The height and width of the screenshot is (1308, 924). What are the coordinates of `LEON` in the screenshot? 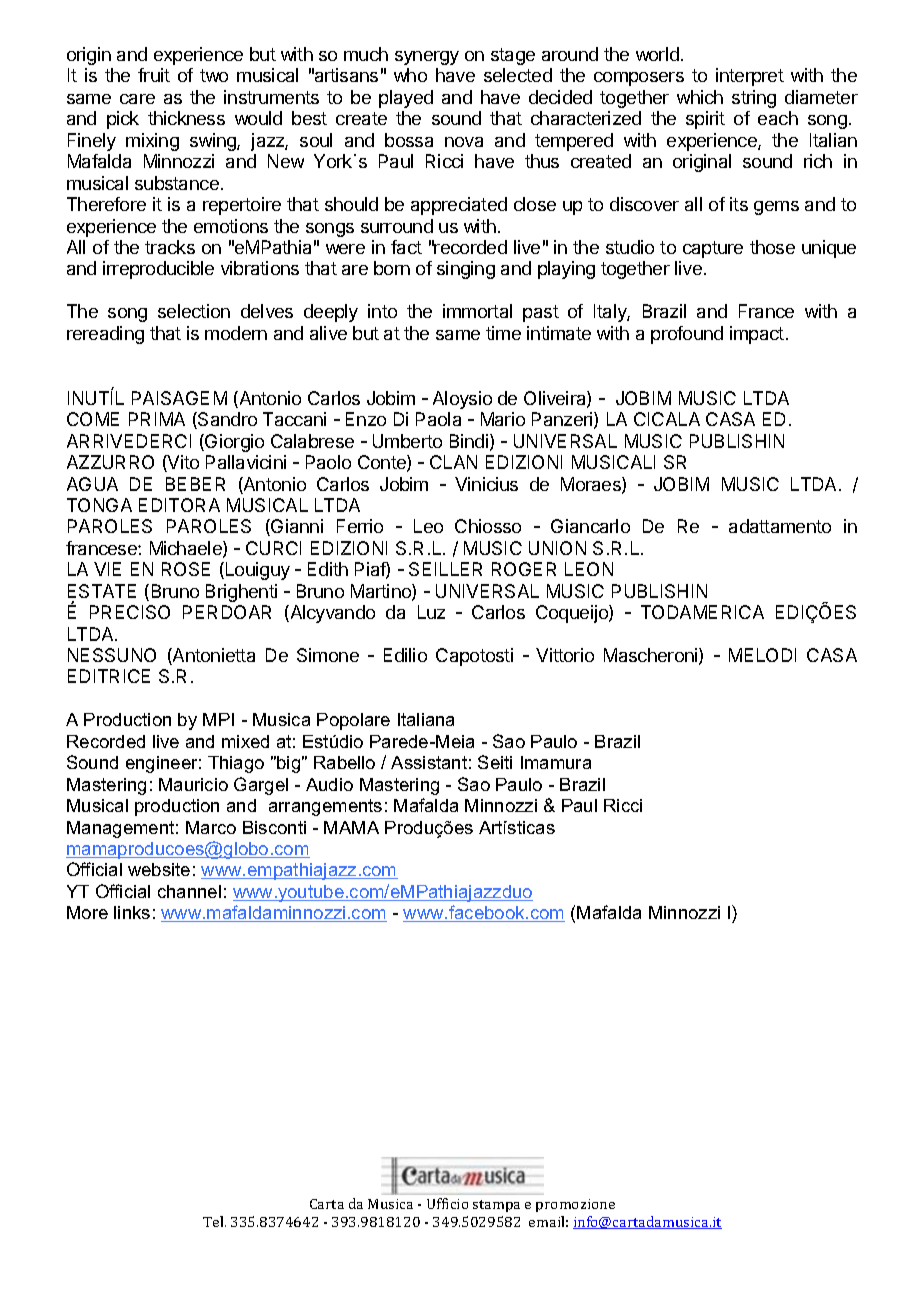 It's located at (589, 569).
